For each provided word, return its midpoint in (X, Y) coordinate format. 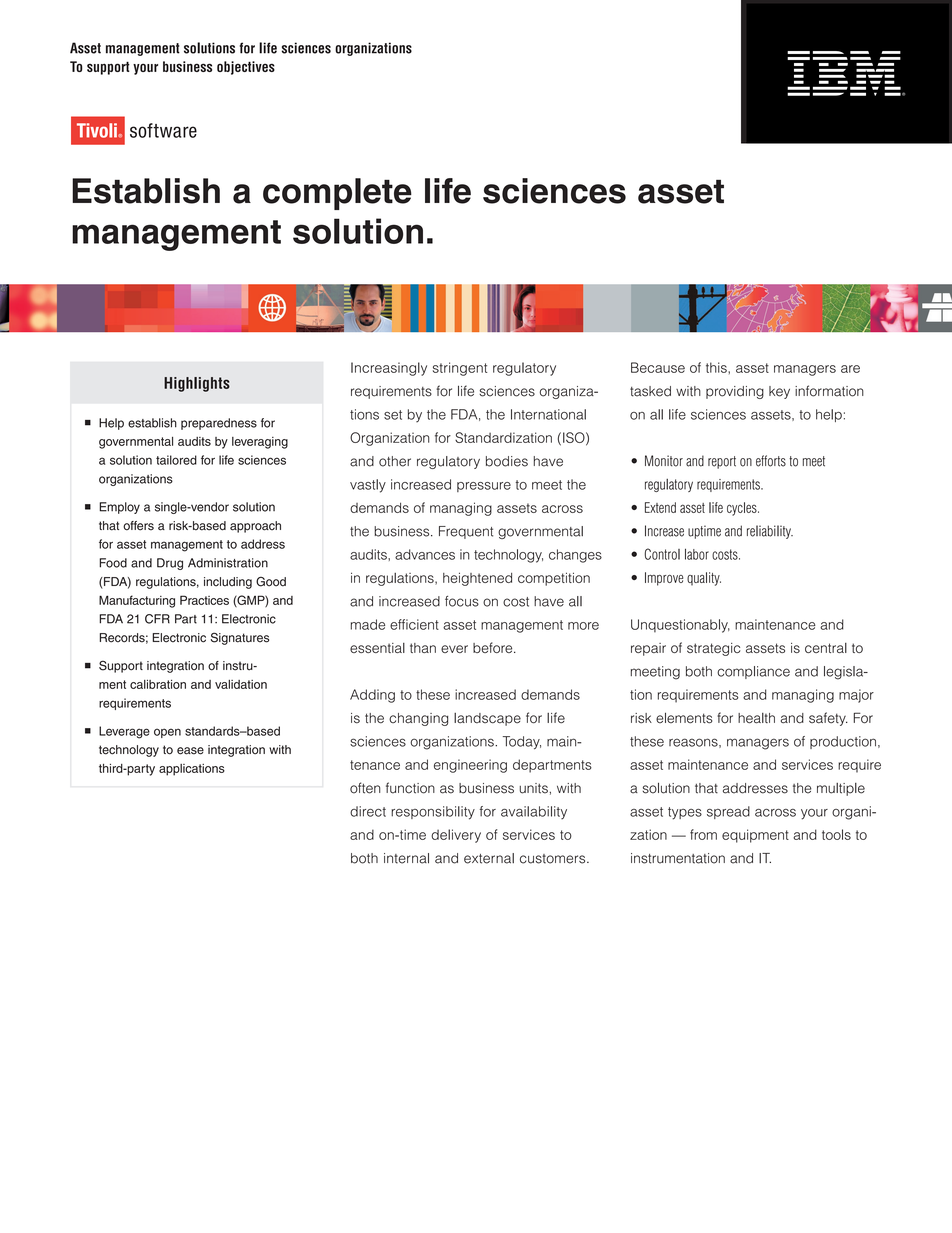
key (779, 392)
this (717, 367)
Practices (204, 600)
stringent (460, 369)
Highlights (197, 384)
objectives (246, 68)
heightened (477, 579)
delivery (456, 836)
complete (337, 194)
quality (704, 579)
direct (368, 811)
